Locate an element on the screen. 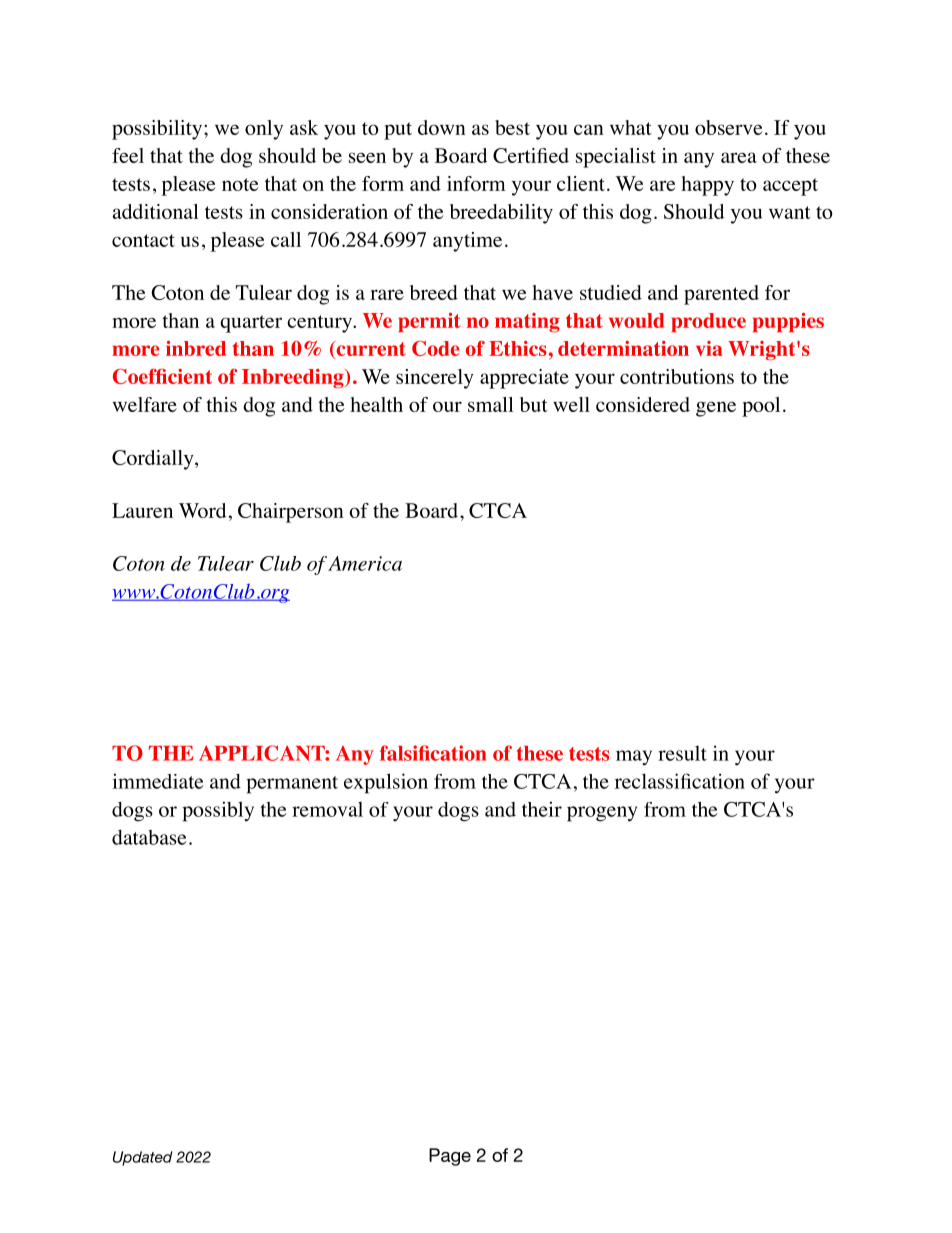 This screenshot has height=1233, width=952. Word is located at coordinates (202, 510).
